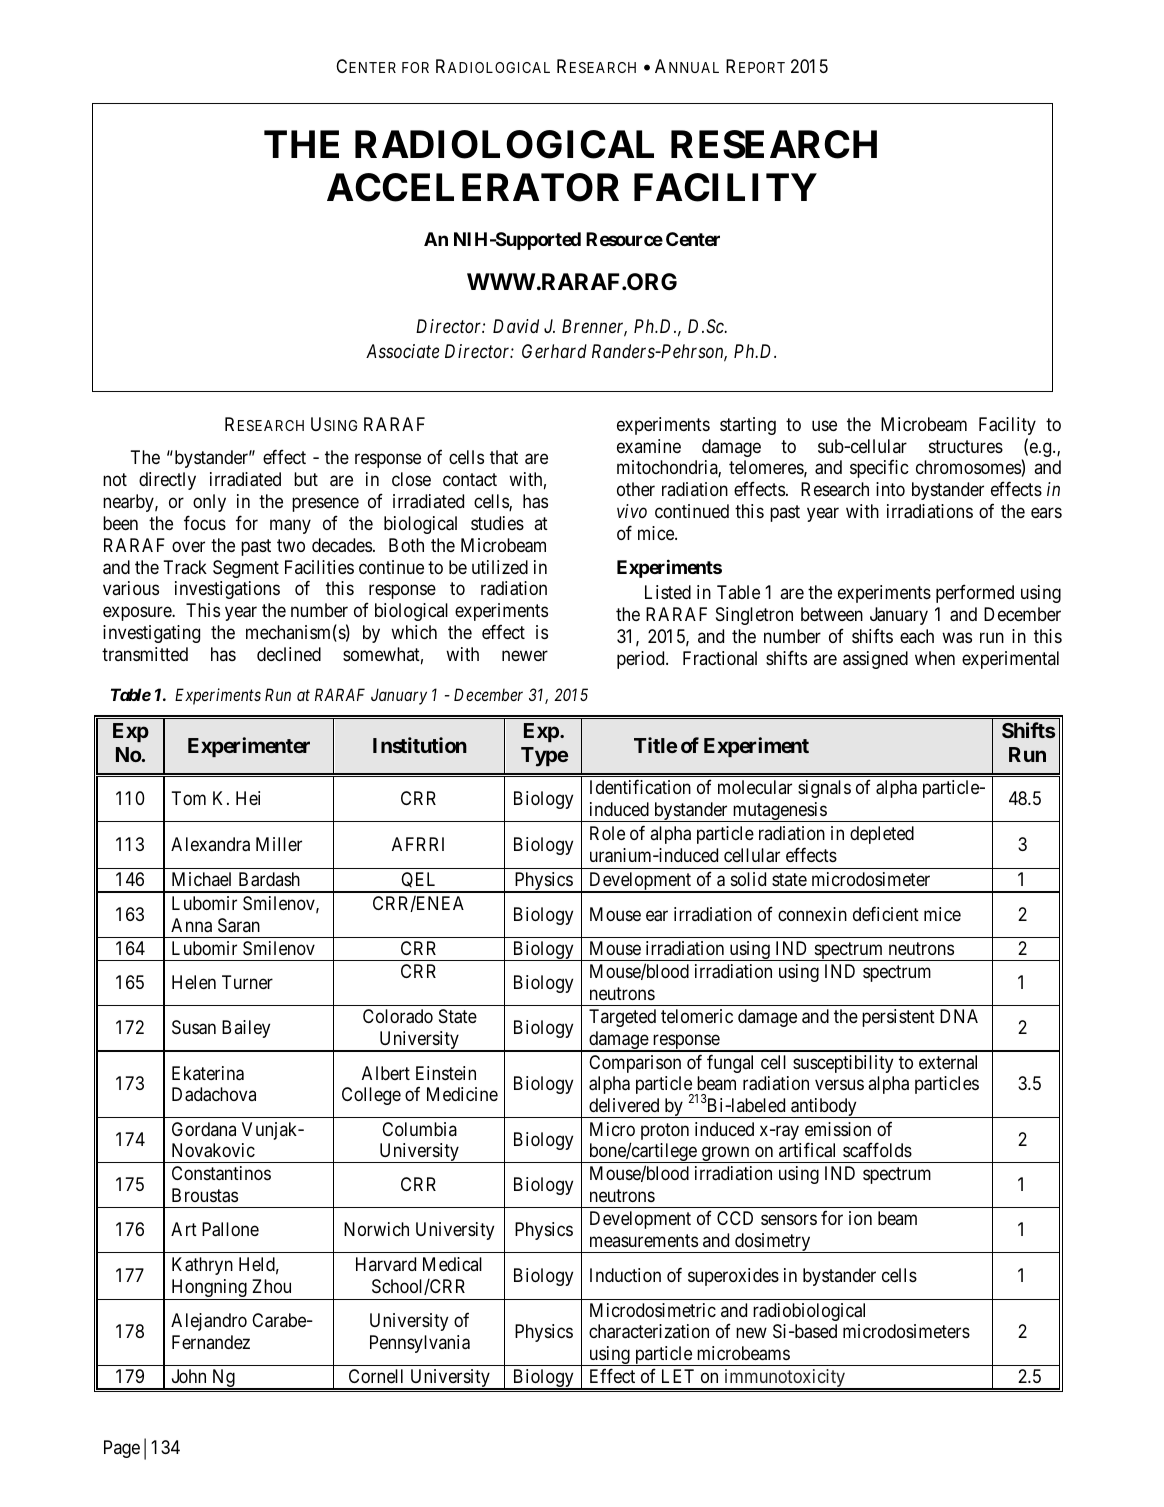  I want to click on Alejandro, so click(209, 1322).
